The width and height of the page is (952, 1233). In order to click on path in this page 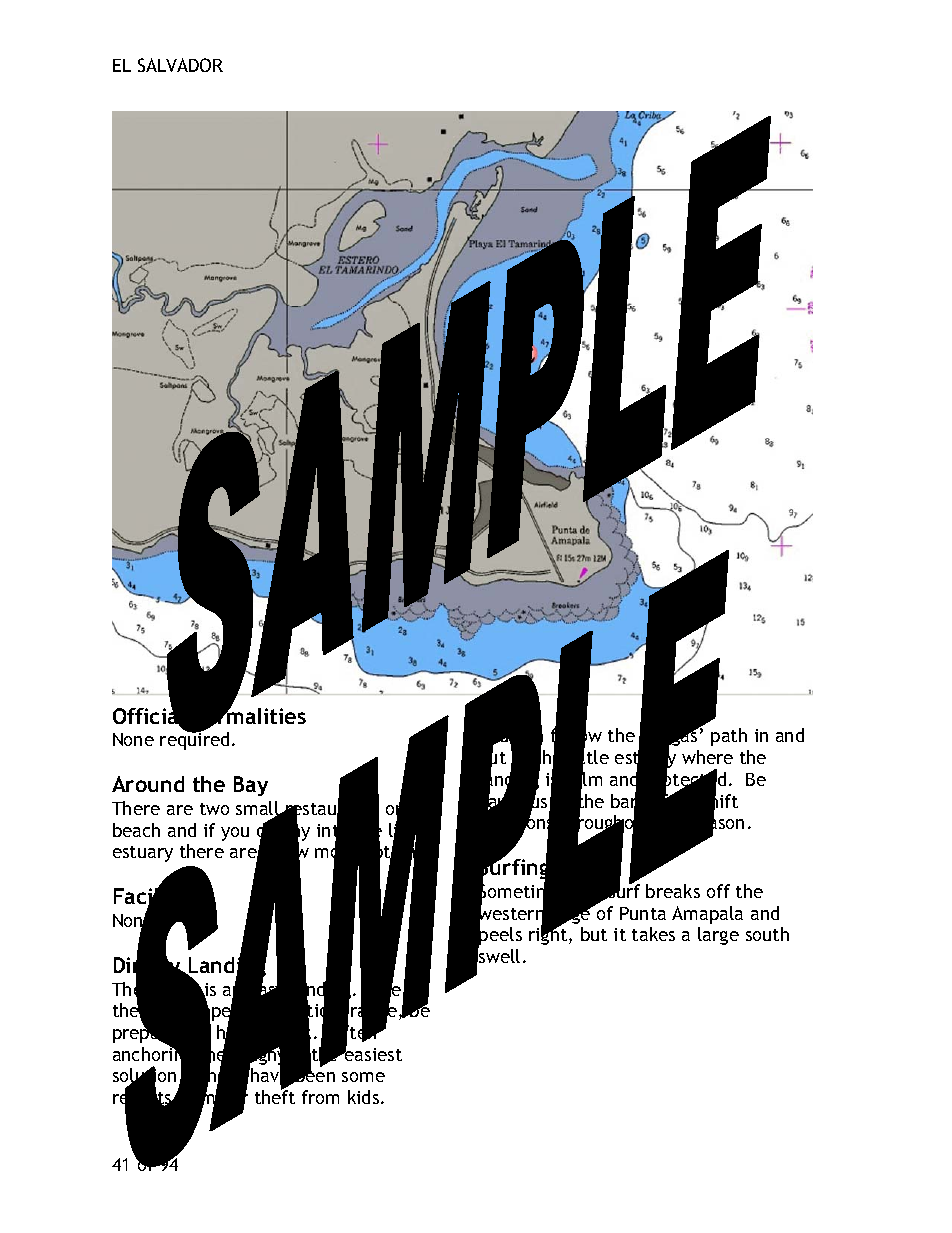, I will do `click(729, 737)`.
